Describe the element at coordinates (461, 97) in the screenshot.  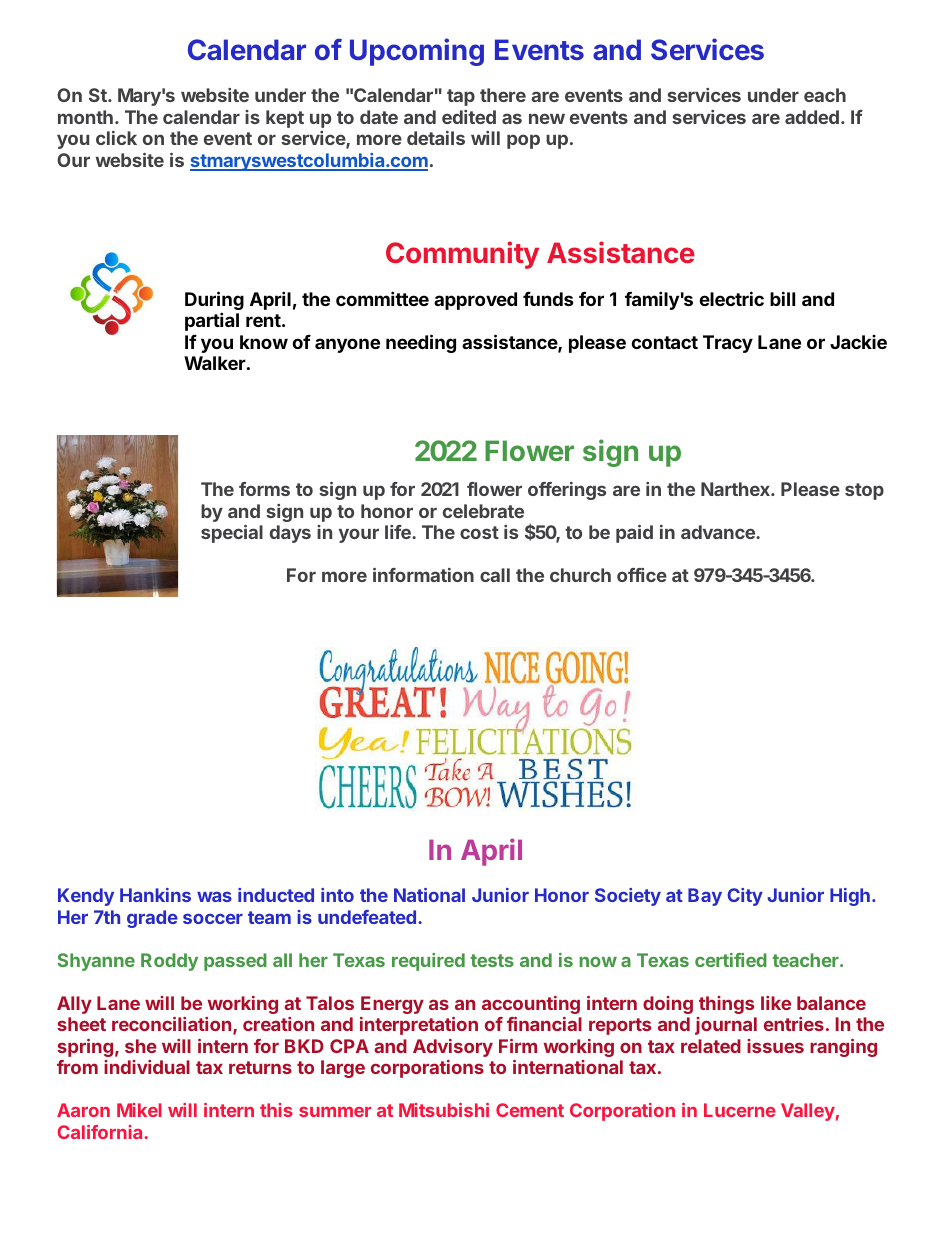
I see `tap` at that location.
